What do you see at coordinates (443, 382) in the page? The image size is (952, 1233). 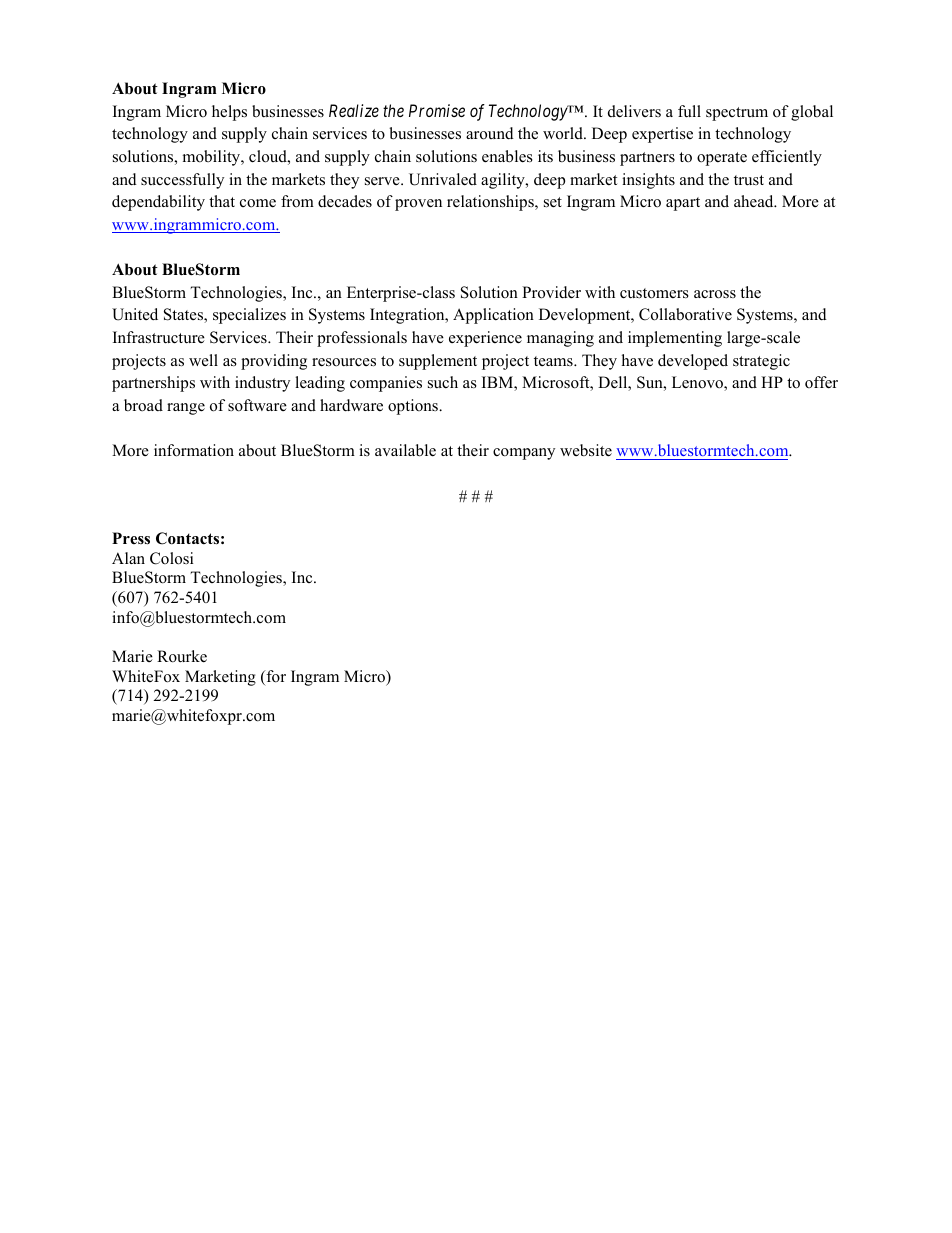 I see `such` at bounding box center [443, 382].
